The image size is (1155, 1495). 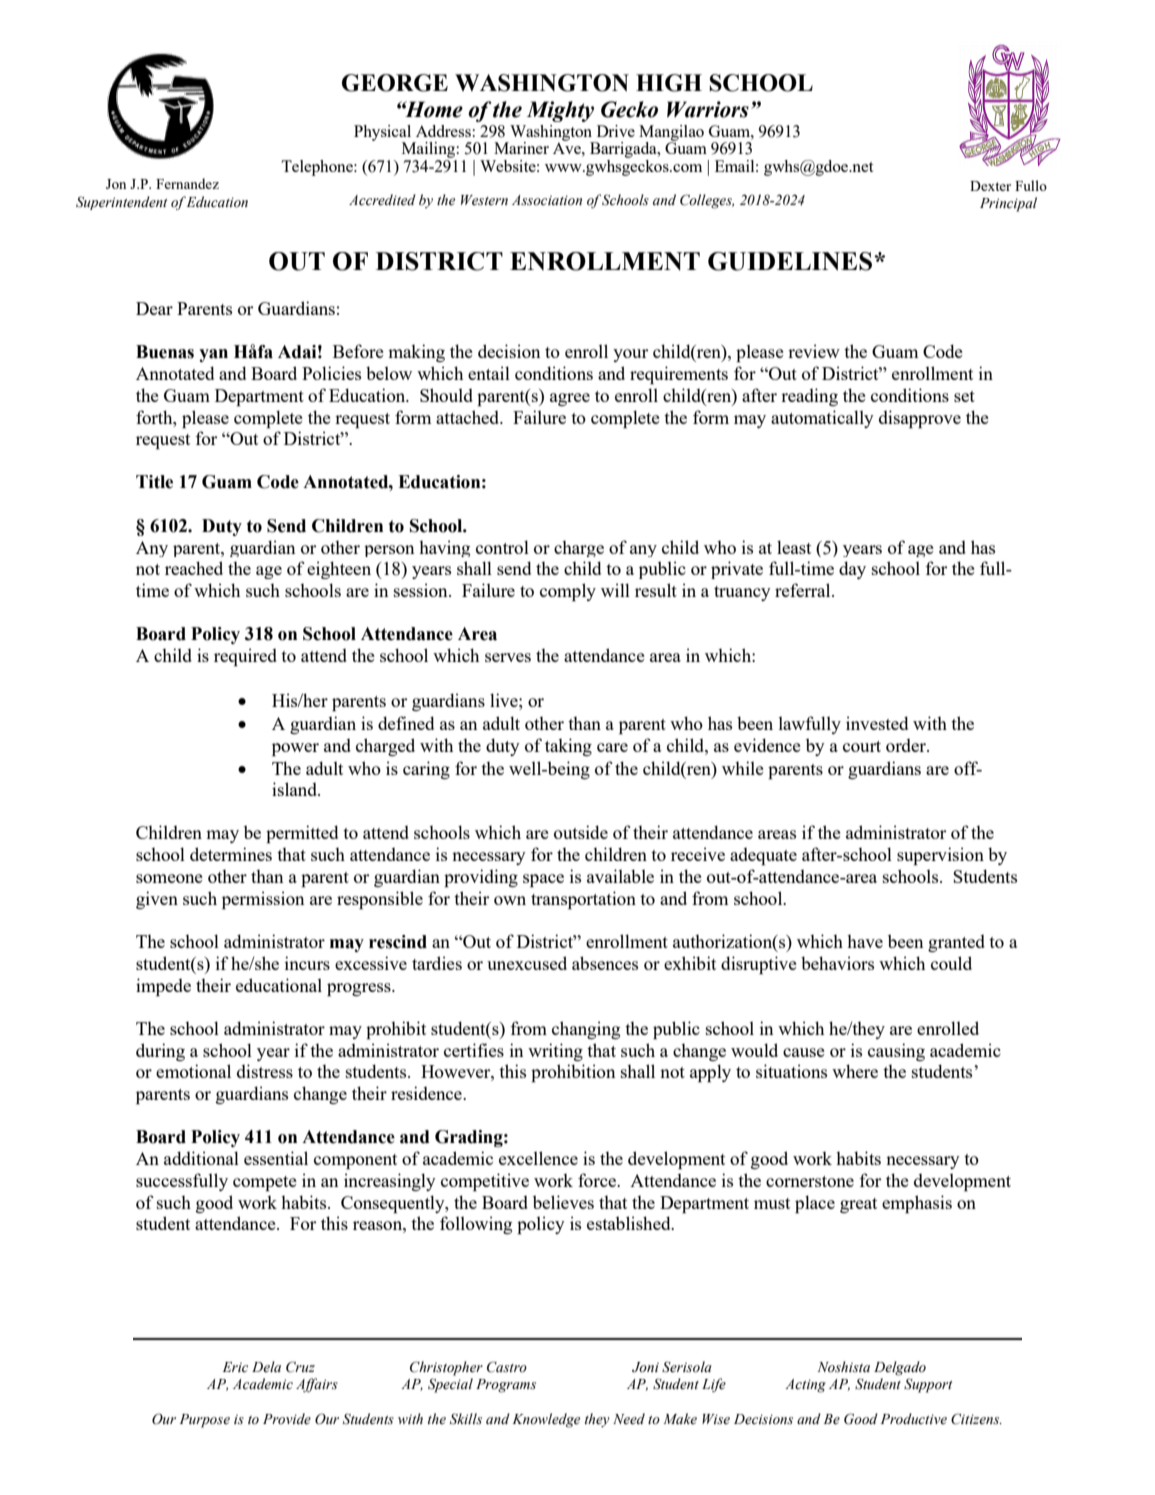 What do you see at coordinates (163, 987) in the screenshot?
I see `impede` at bounding box center [163, 987].
